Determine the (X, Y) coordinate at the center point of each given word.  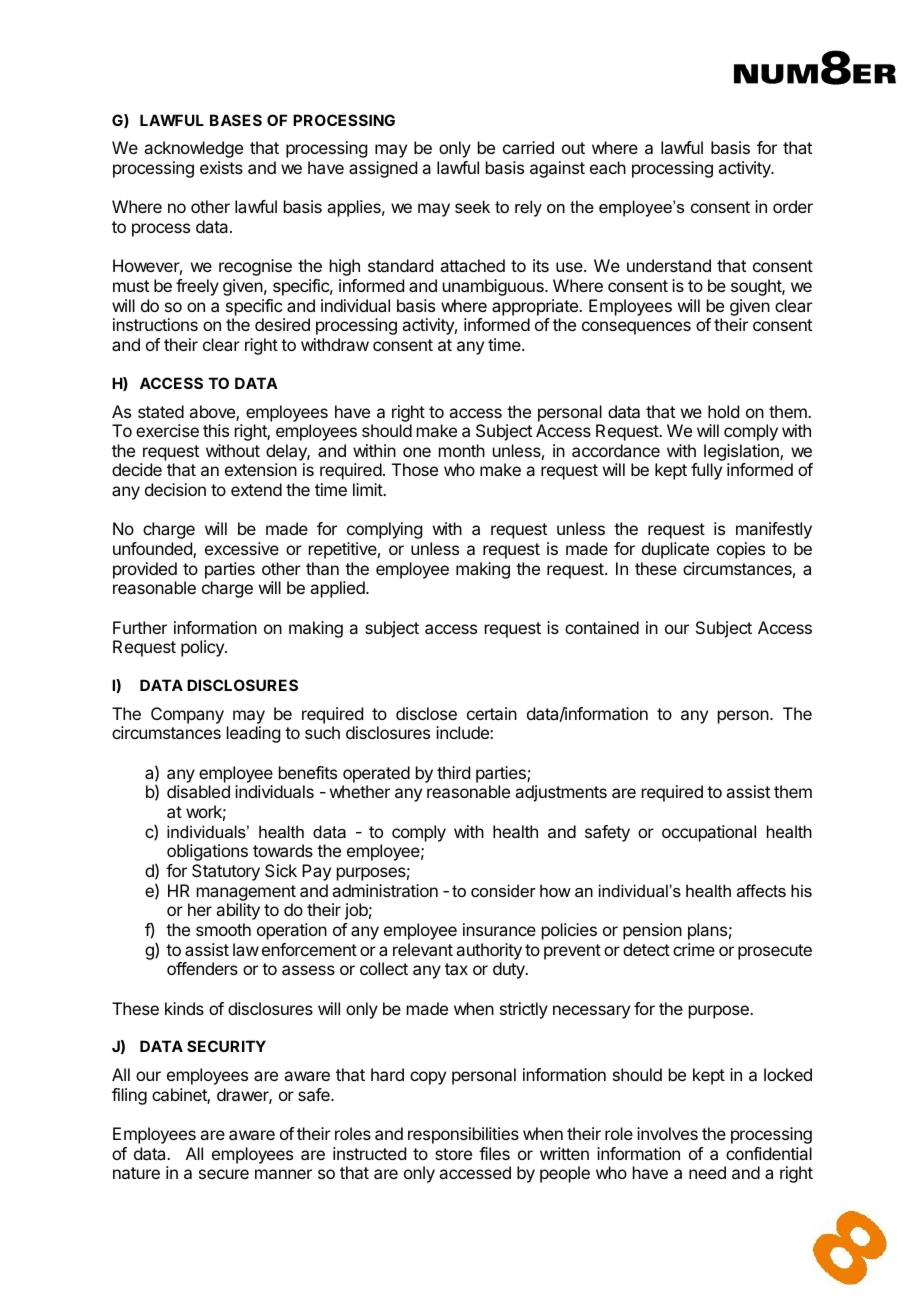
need (707, 1172)
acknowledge (193, 149)
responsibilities (463, 1135)
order (793, 206)
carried (528, 147)
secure (224, 1174)
